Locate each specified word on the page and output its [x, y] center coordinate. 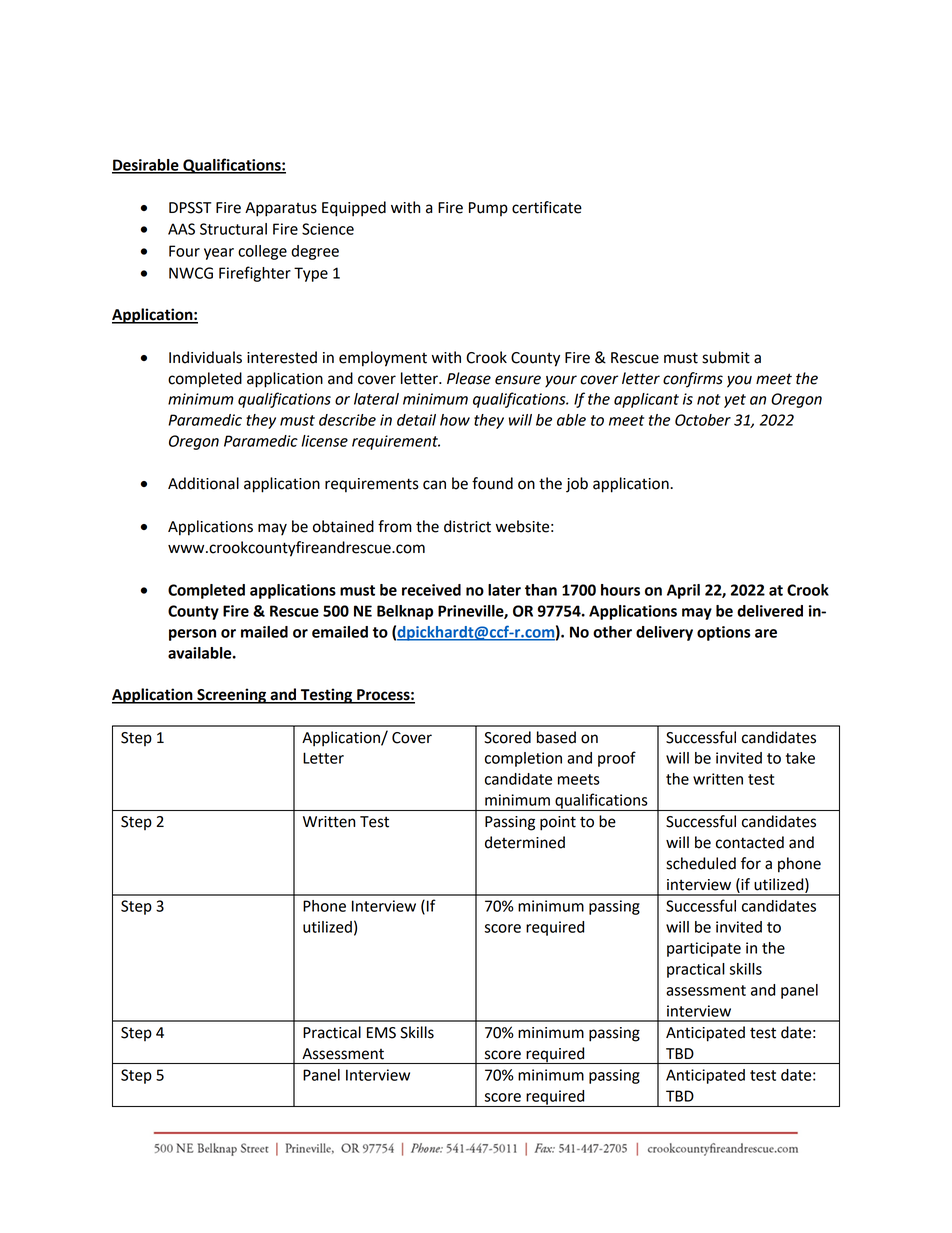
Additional [203, 483]
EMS [381, 1033]
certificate [547, 207]
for [751, 863]
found [492, 483]
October [703, 420]
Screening [232, 696]
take [800, 758]
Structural [233, 229]
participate [704, 949]
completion [523, 759]
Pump [488, 209]
